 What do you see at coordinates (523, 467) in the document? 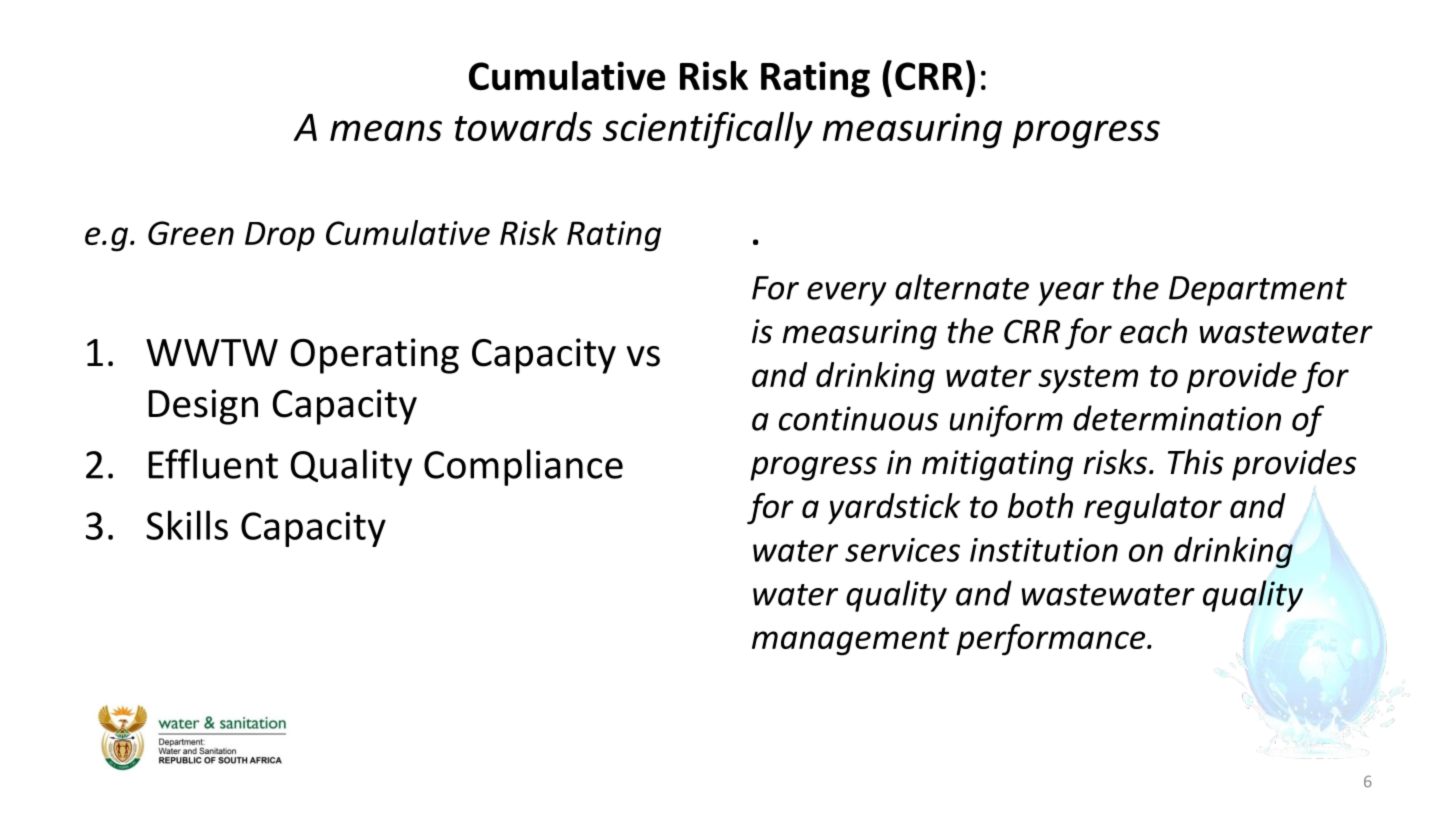
I see `Compliance` at bounding box center [523, 467].
